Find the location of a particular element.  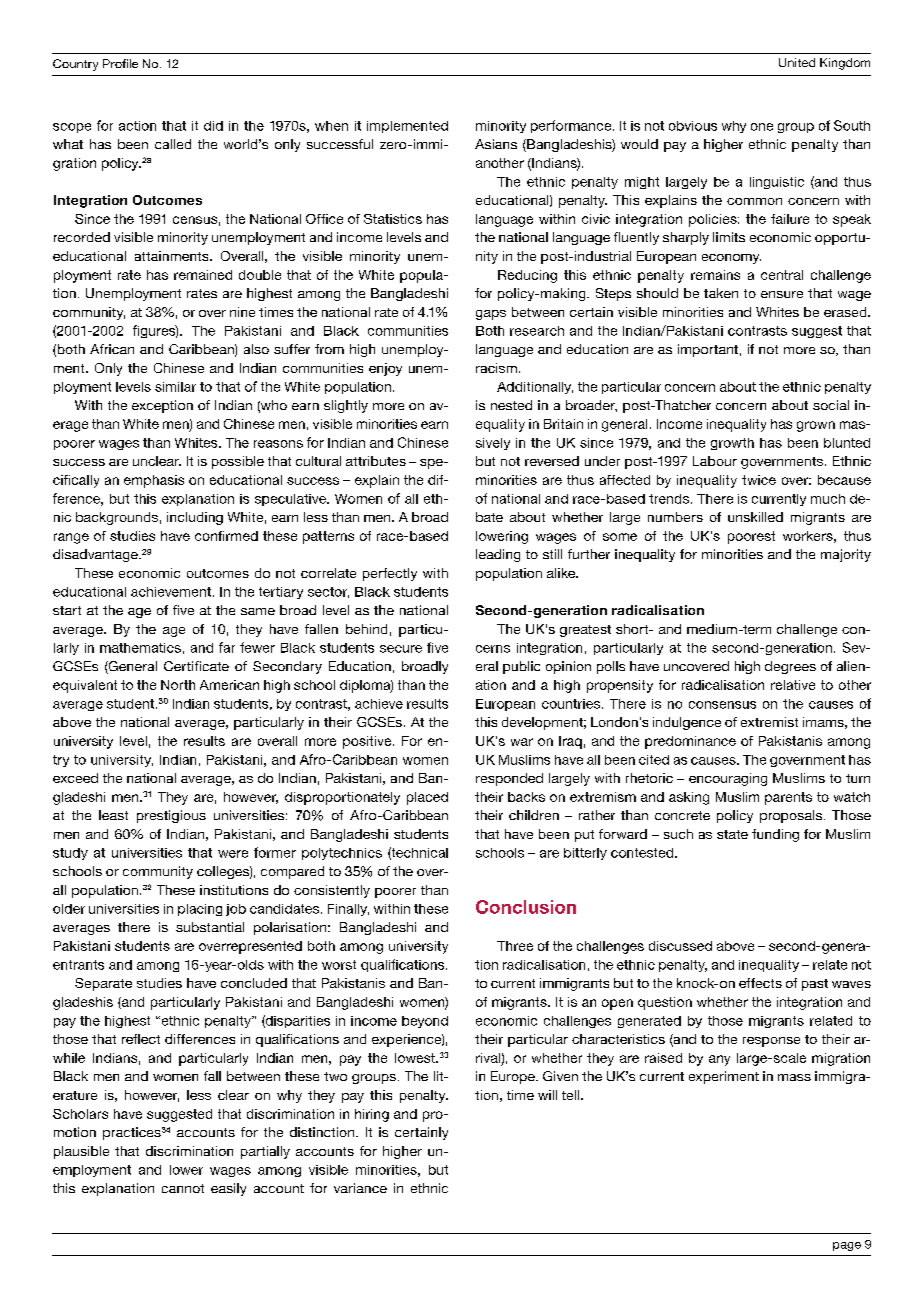

variance is located at coordinates (360, 1188).
